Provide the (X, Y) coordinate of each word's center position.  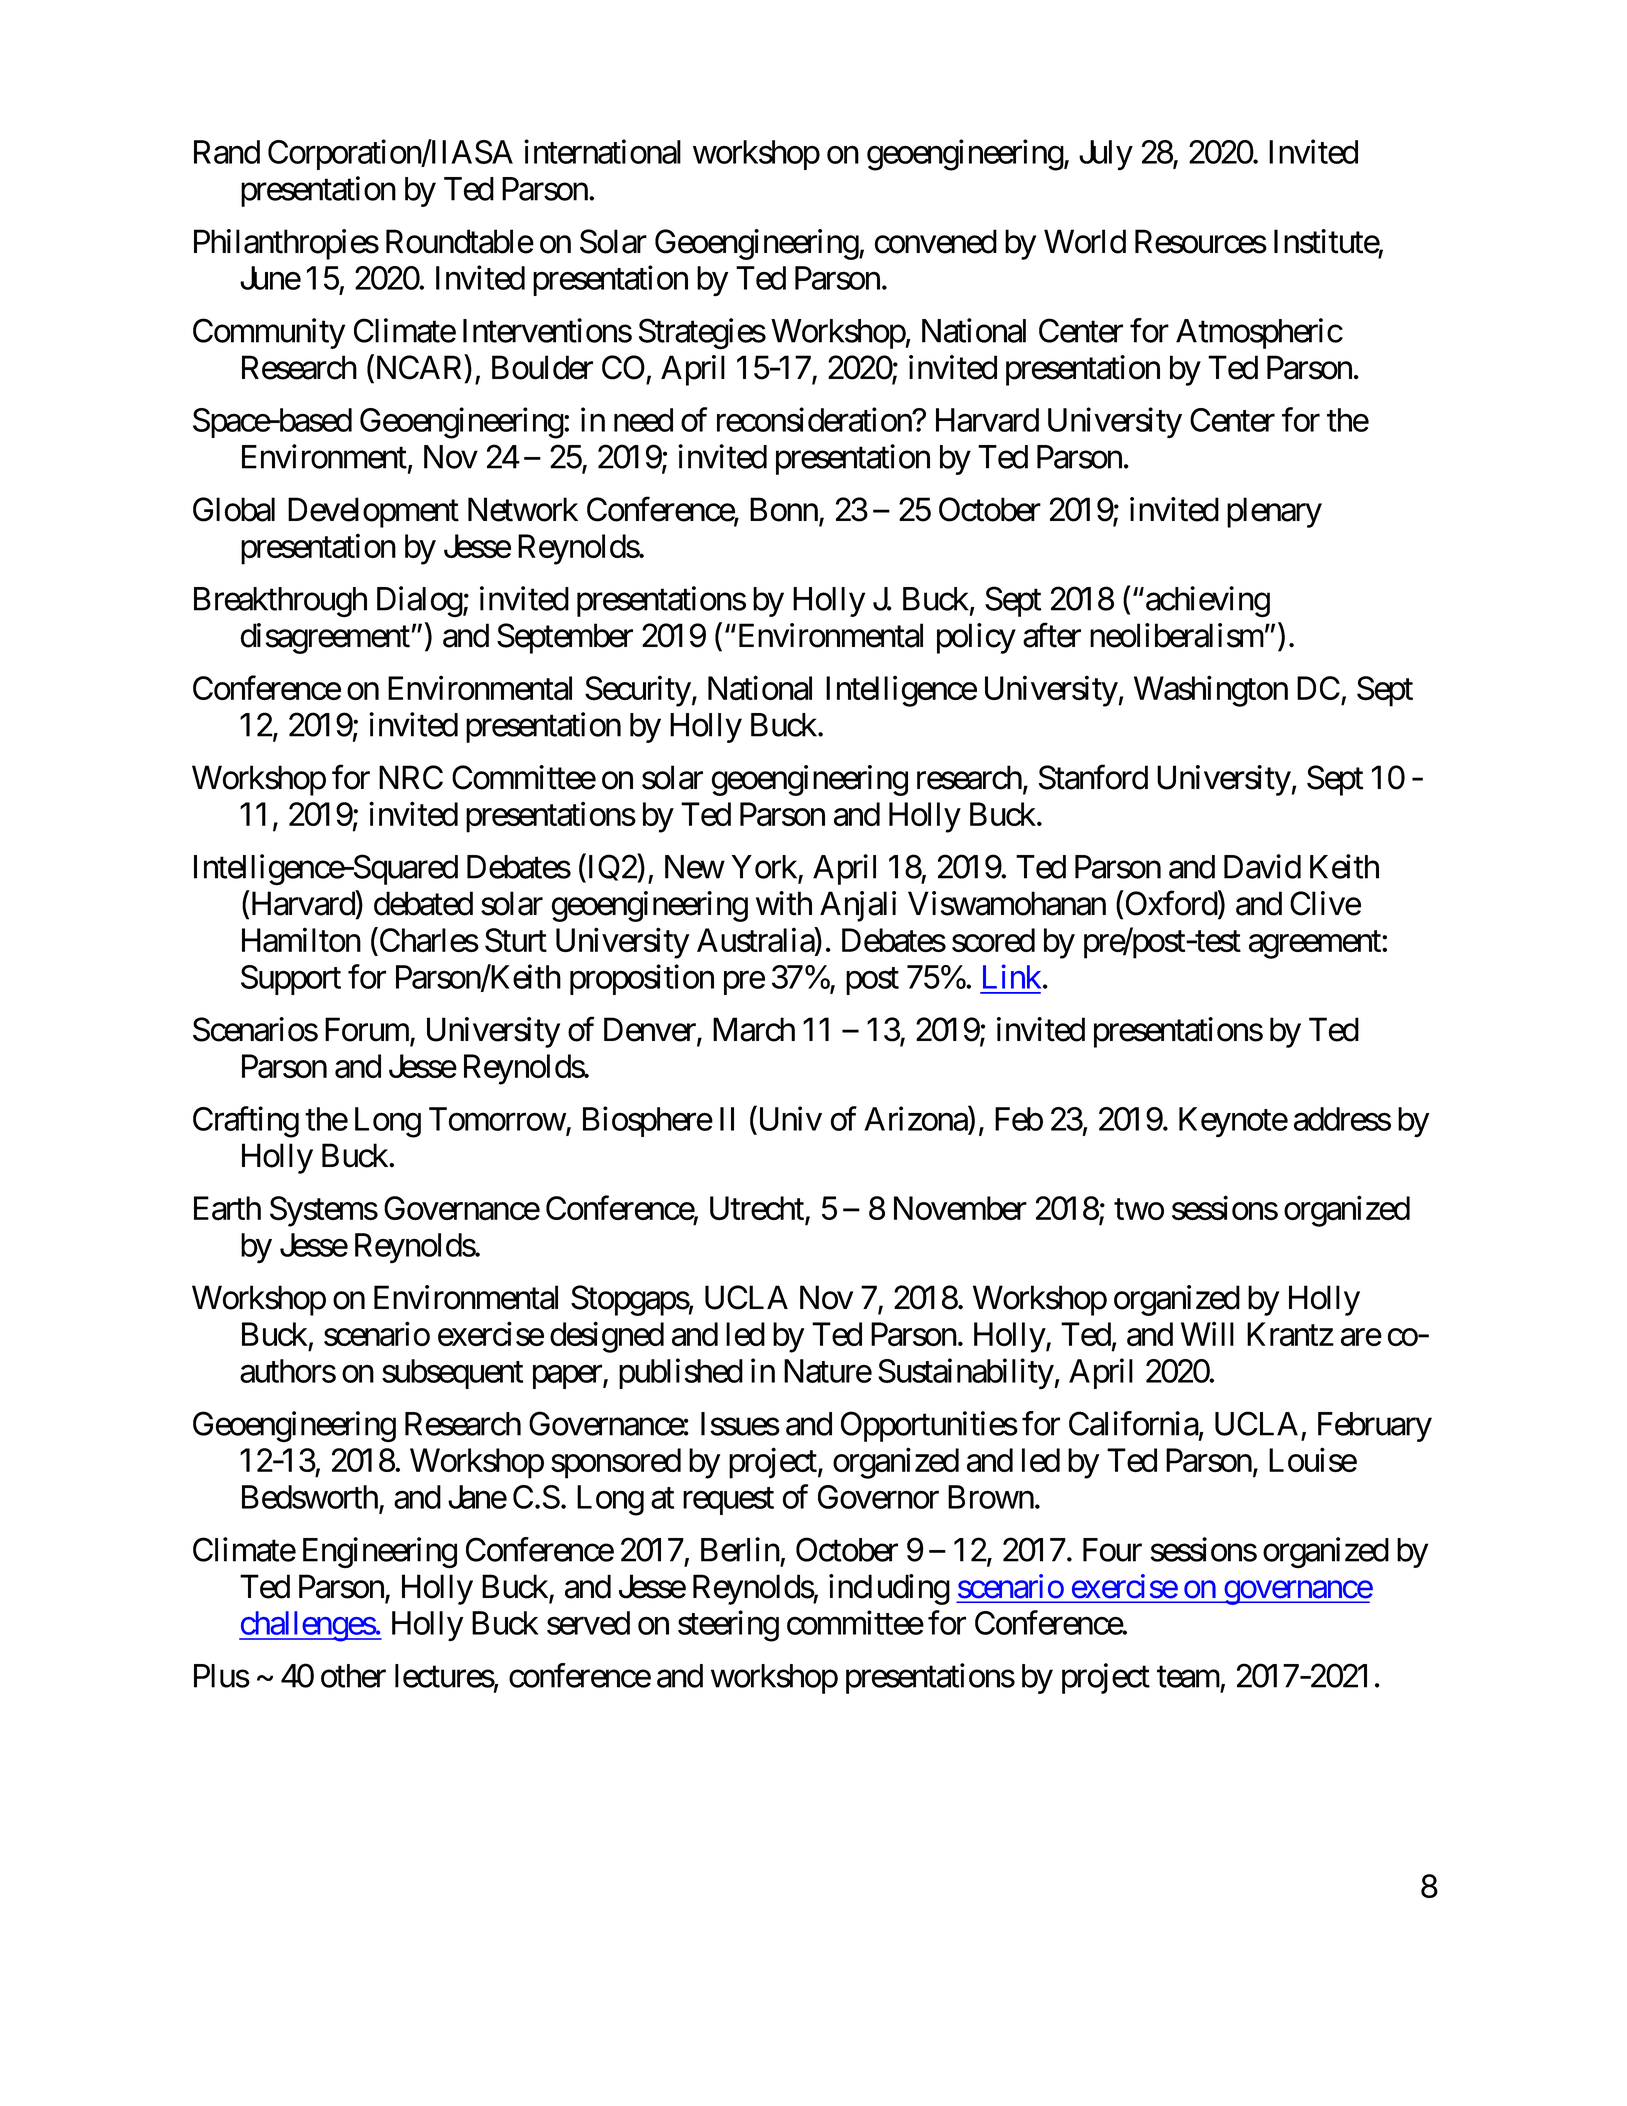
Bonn (784, 509)
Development (373, 512)
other (353, 1676)
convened (935, 241)
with (784, 903)
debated (423, 903)
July (1106, 155)
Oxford (1172, 904)
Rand (227, 152)
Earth (227, 1208)
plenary (1274, 512)
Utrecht (758, 1209)
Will (1207, 1334)
